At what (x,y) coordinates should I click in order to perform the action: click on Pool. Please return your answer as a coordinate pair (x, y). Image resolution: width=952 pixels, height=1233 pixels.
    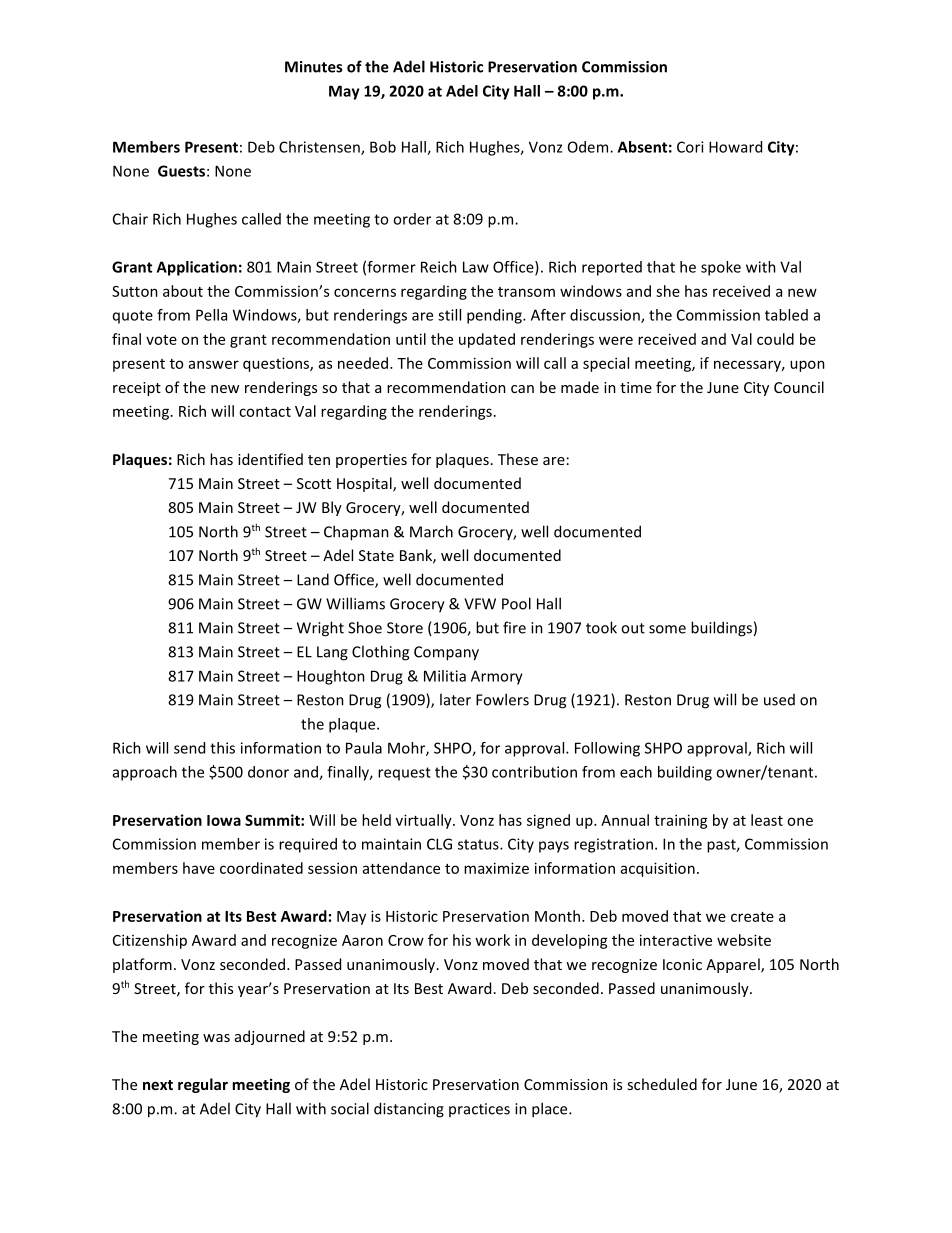
    Looking at the image, I should click on (516, 603).
